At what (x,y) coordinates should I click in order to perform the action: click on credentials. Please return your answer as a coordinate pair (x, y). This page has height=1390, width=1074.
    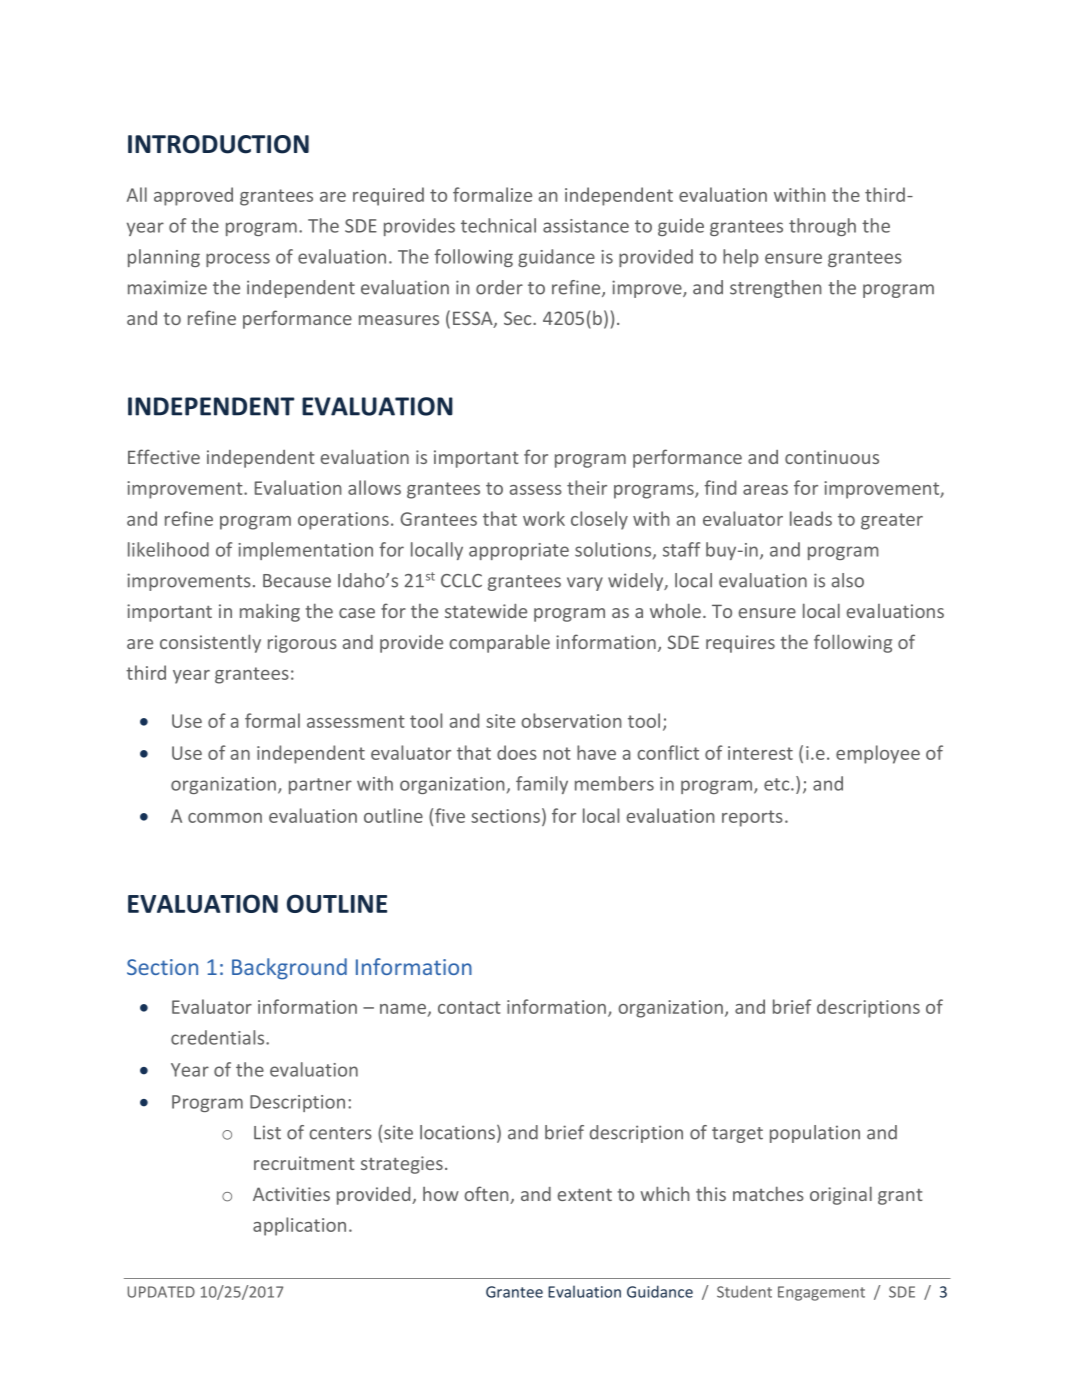
    Looking at the image, I should click on (219, 1037).
